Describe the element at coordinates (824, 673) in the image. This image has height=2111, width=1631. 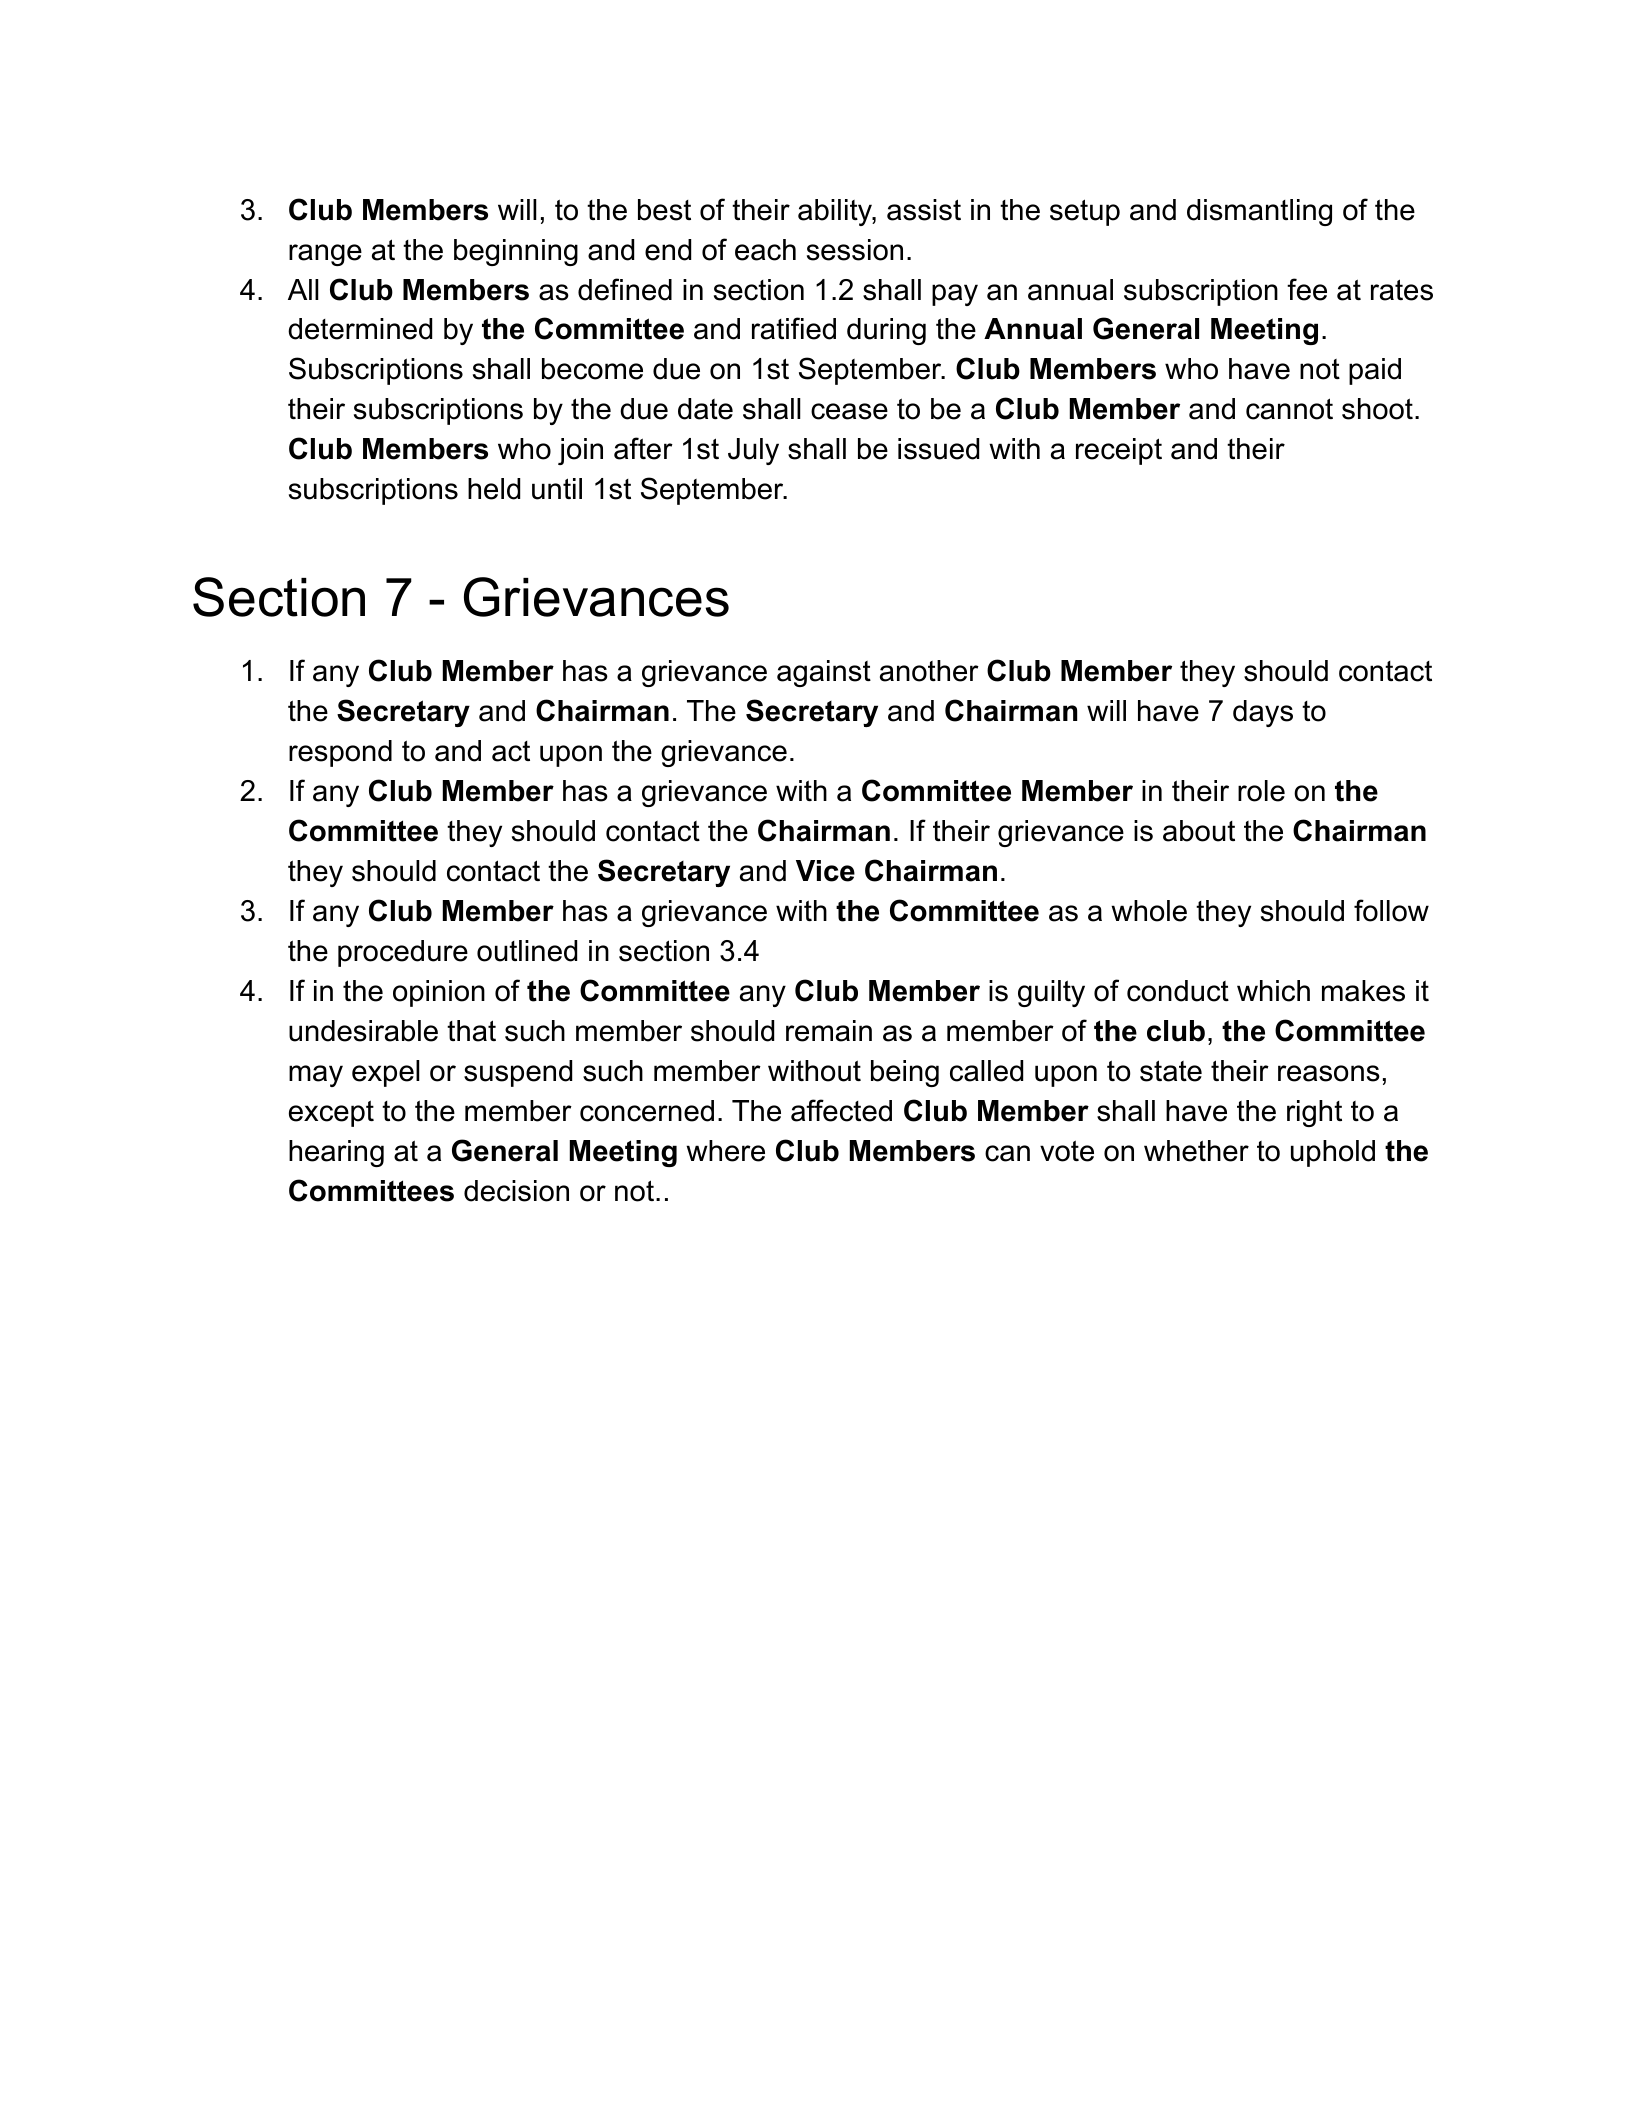
I see `against` at that location.
